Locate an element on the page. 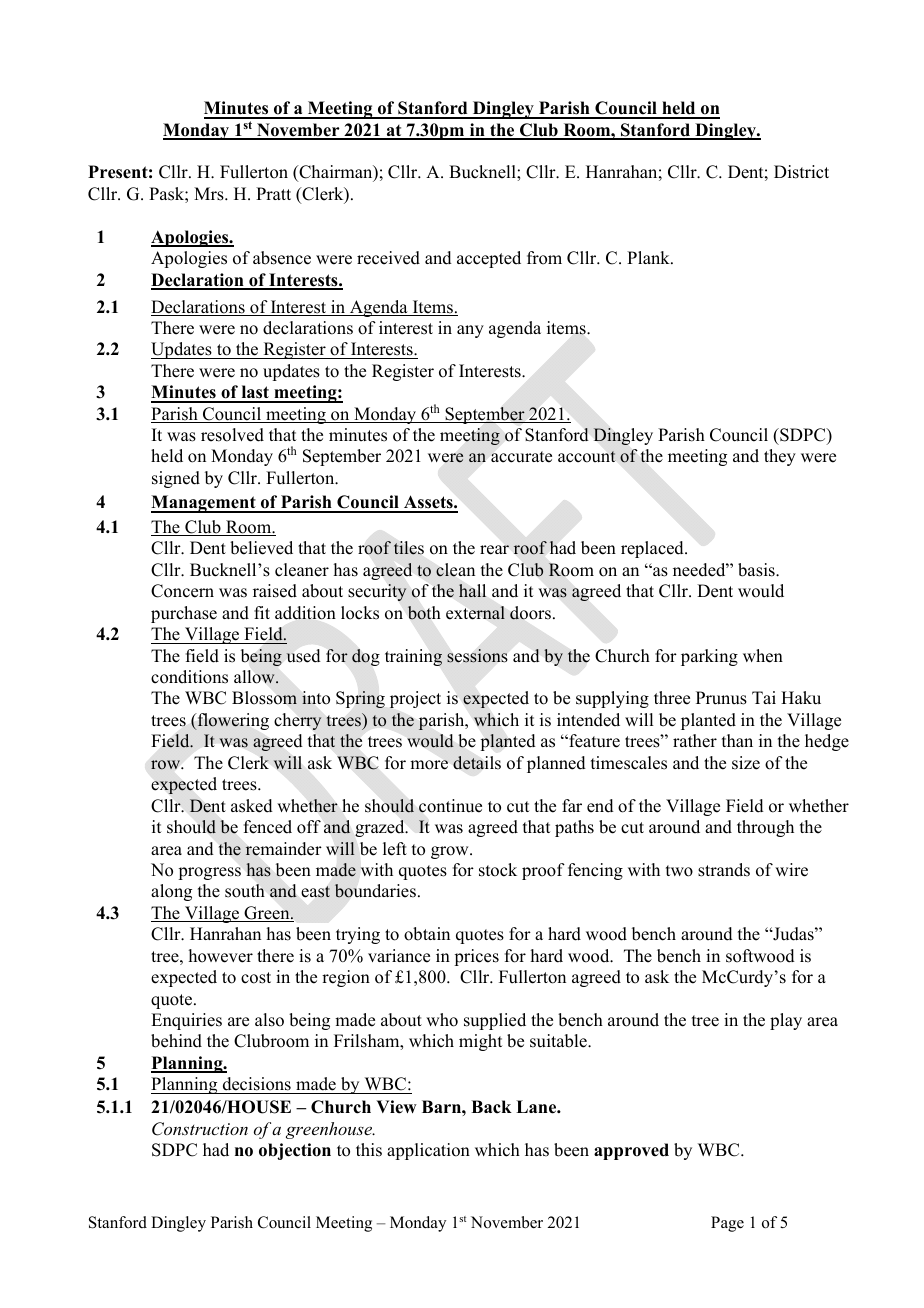 The height and width of the page is (1308, 924). asked is located at coordinates (252, 806).
